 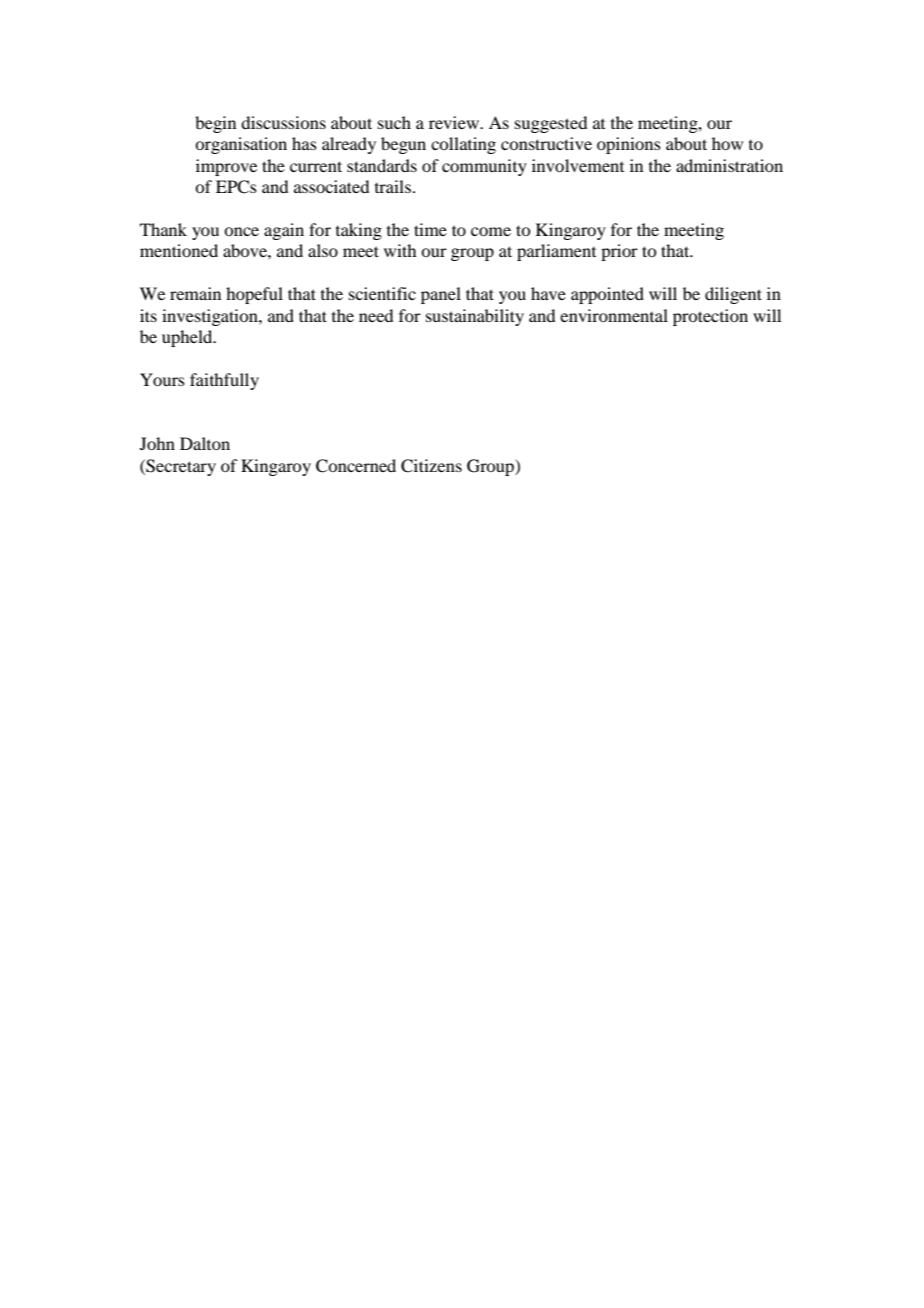 I want to click on remain, so click(x=195, y=293).
